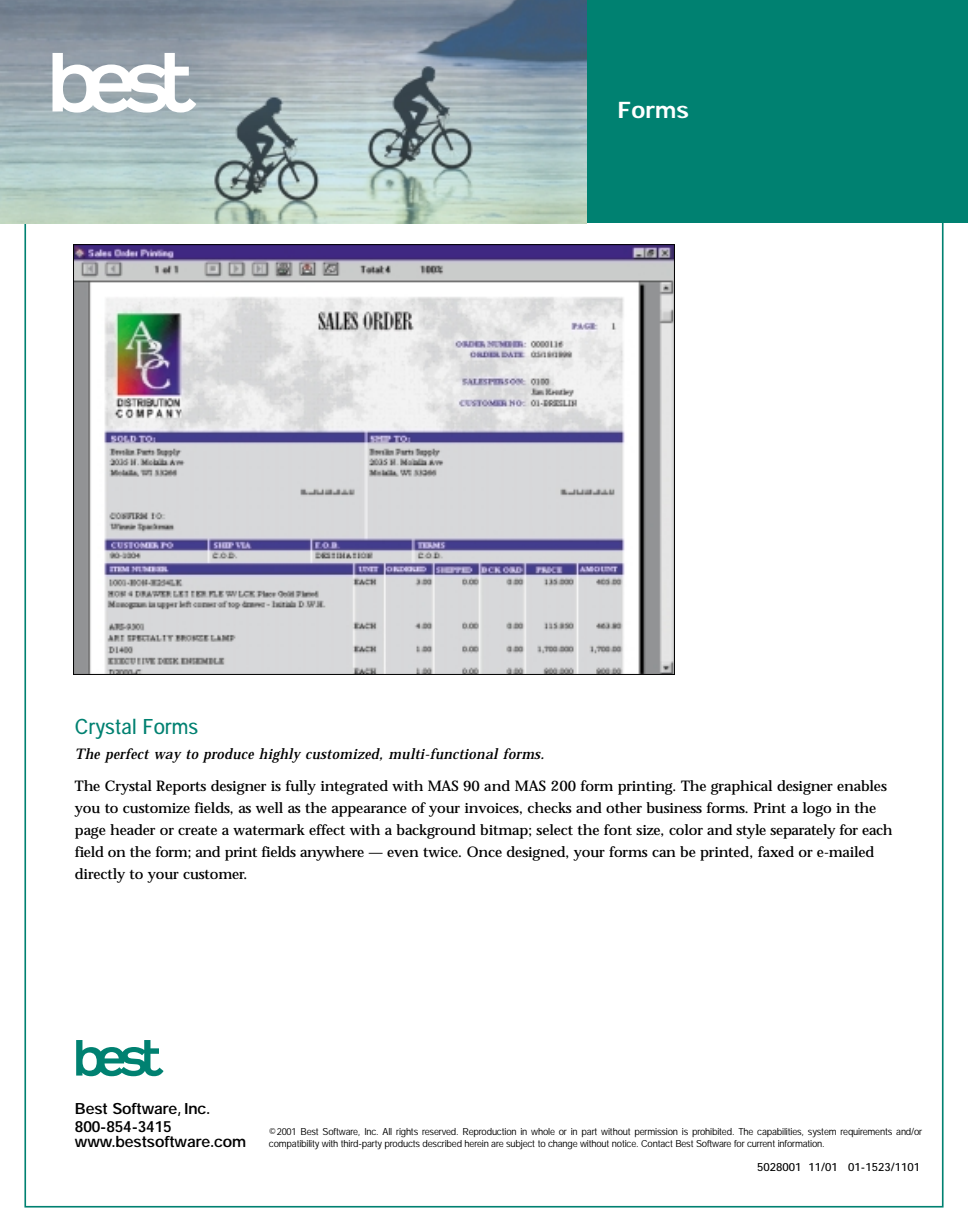 The height and width of the document is (1232, 968). Describe the element at coordinates (294, 1145) in the document. I see `compatibility` at that location.
